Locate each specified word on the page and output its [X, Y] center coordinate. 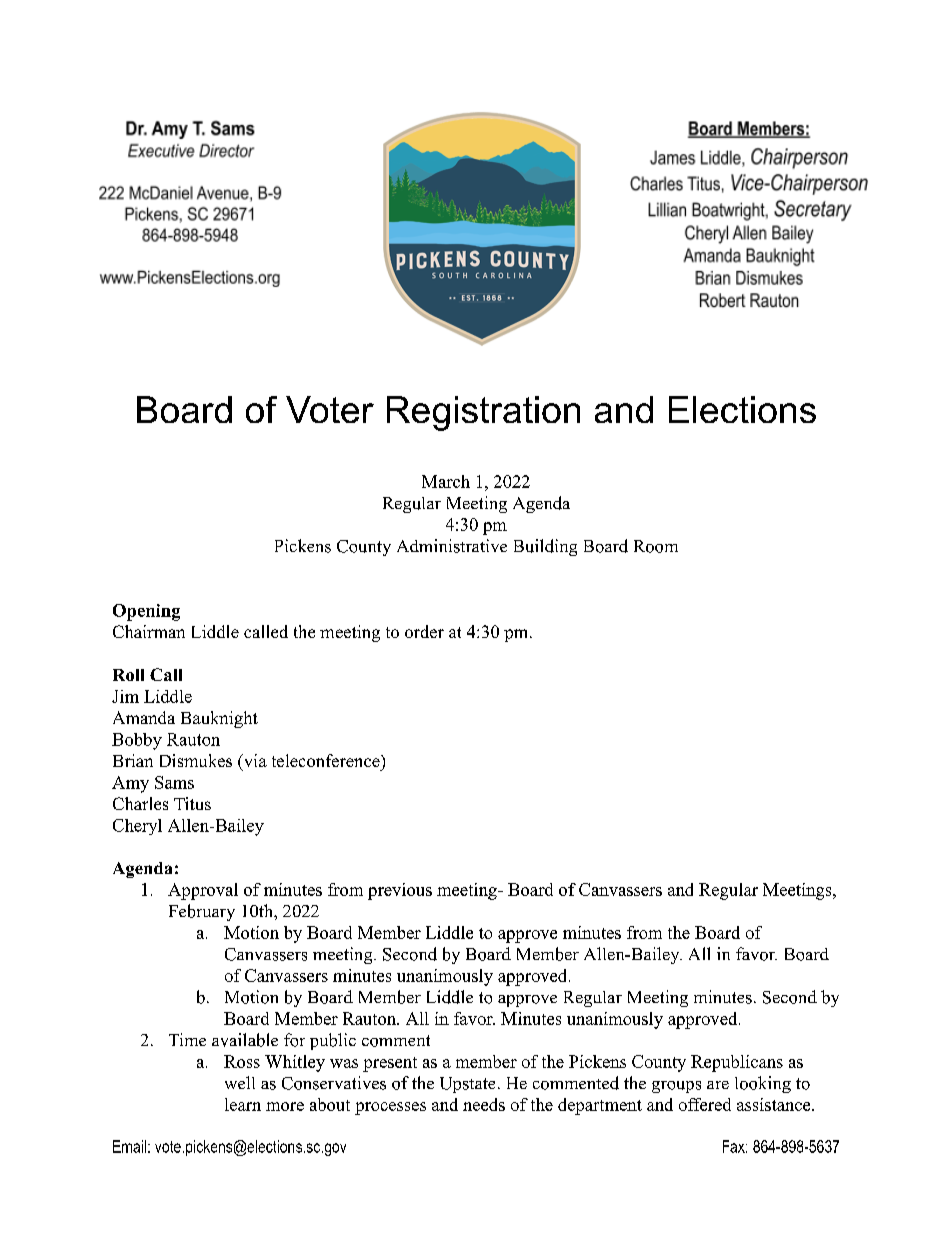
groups [676, 1087]
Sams [174, 782]
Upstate [467, 1085]
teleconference [327, 760]
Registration [483, 413]
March [446, 481]
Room [656, 546]
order [424, 631]
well [240, 1082]
